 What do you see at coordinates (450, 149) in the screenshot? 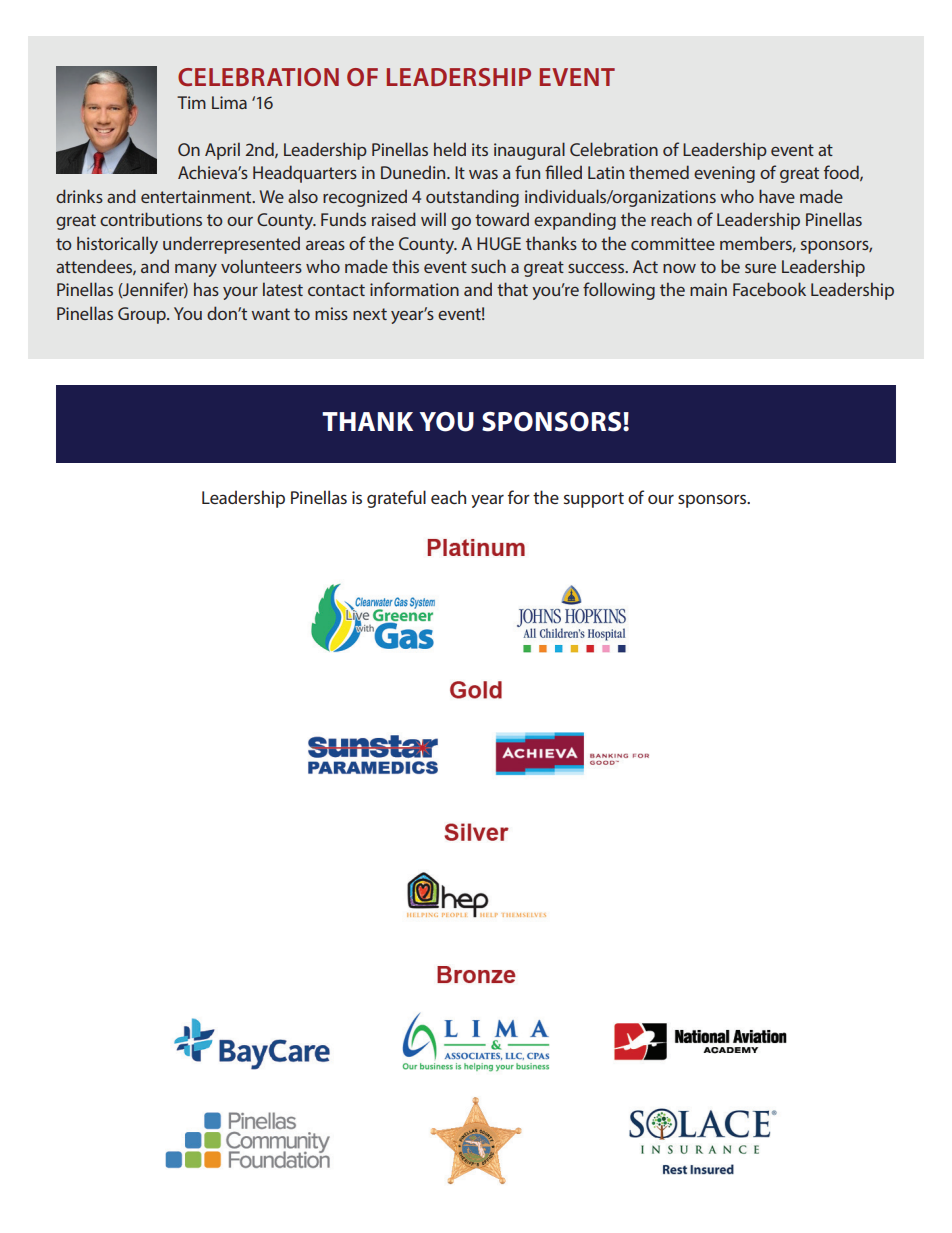
I see `held` at bounding box center [450, 149].
